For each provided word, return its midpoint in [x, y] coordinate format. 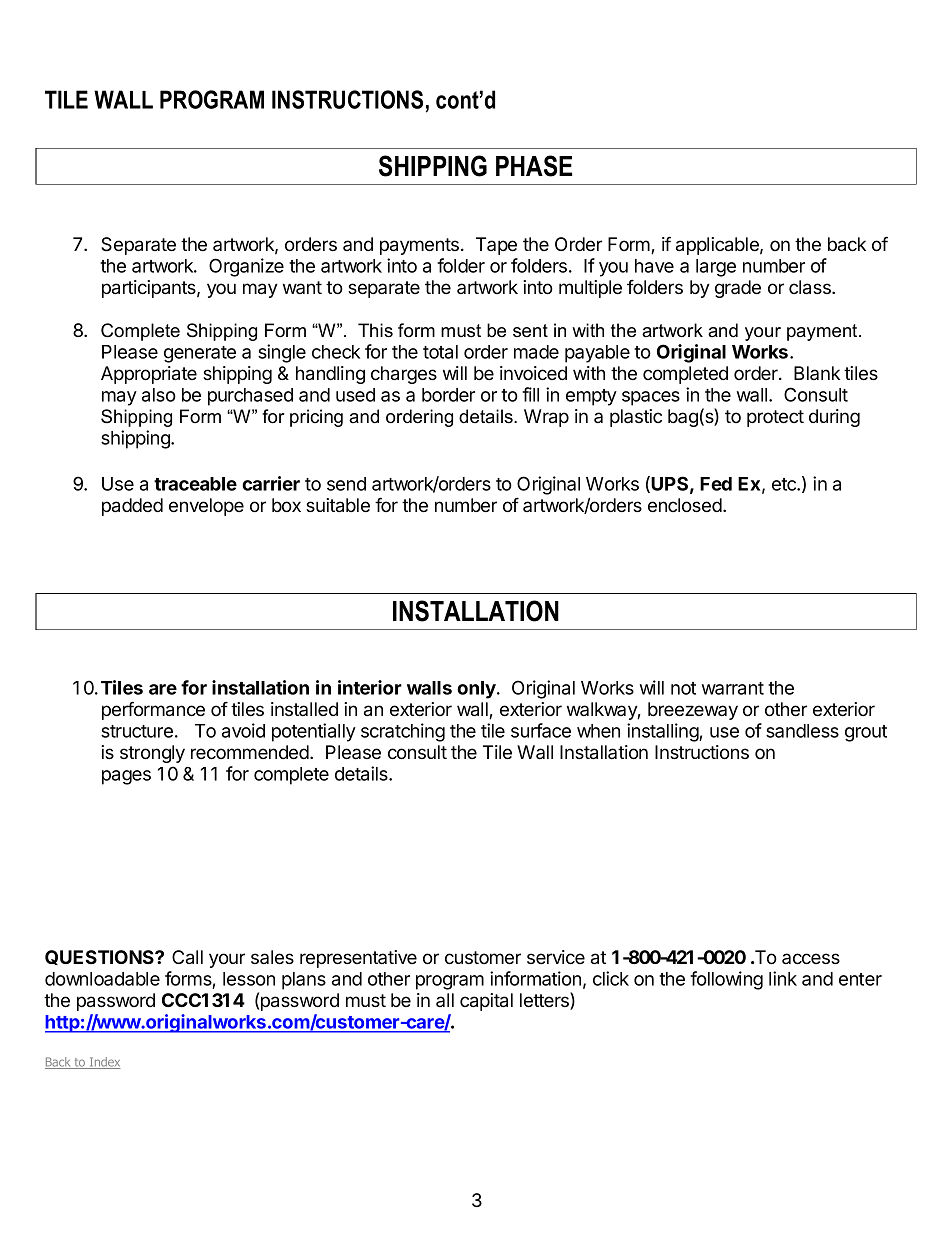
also [159, 395]
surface [541, 730]
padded [132, 507]
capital [486, 1002]
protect [775, 418]
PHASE [534, 166]
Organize [246, 267]
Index [104, 1063]
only [477, 690]
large [716, 268]
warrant [733, 688]
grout [866, 733]
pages [126, 777]
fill [530, 394]
